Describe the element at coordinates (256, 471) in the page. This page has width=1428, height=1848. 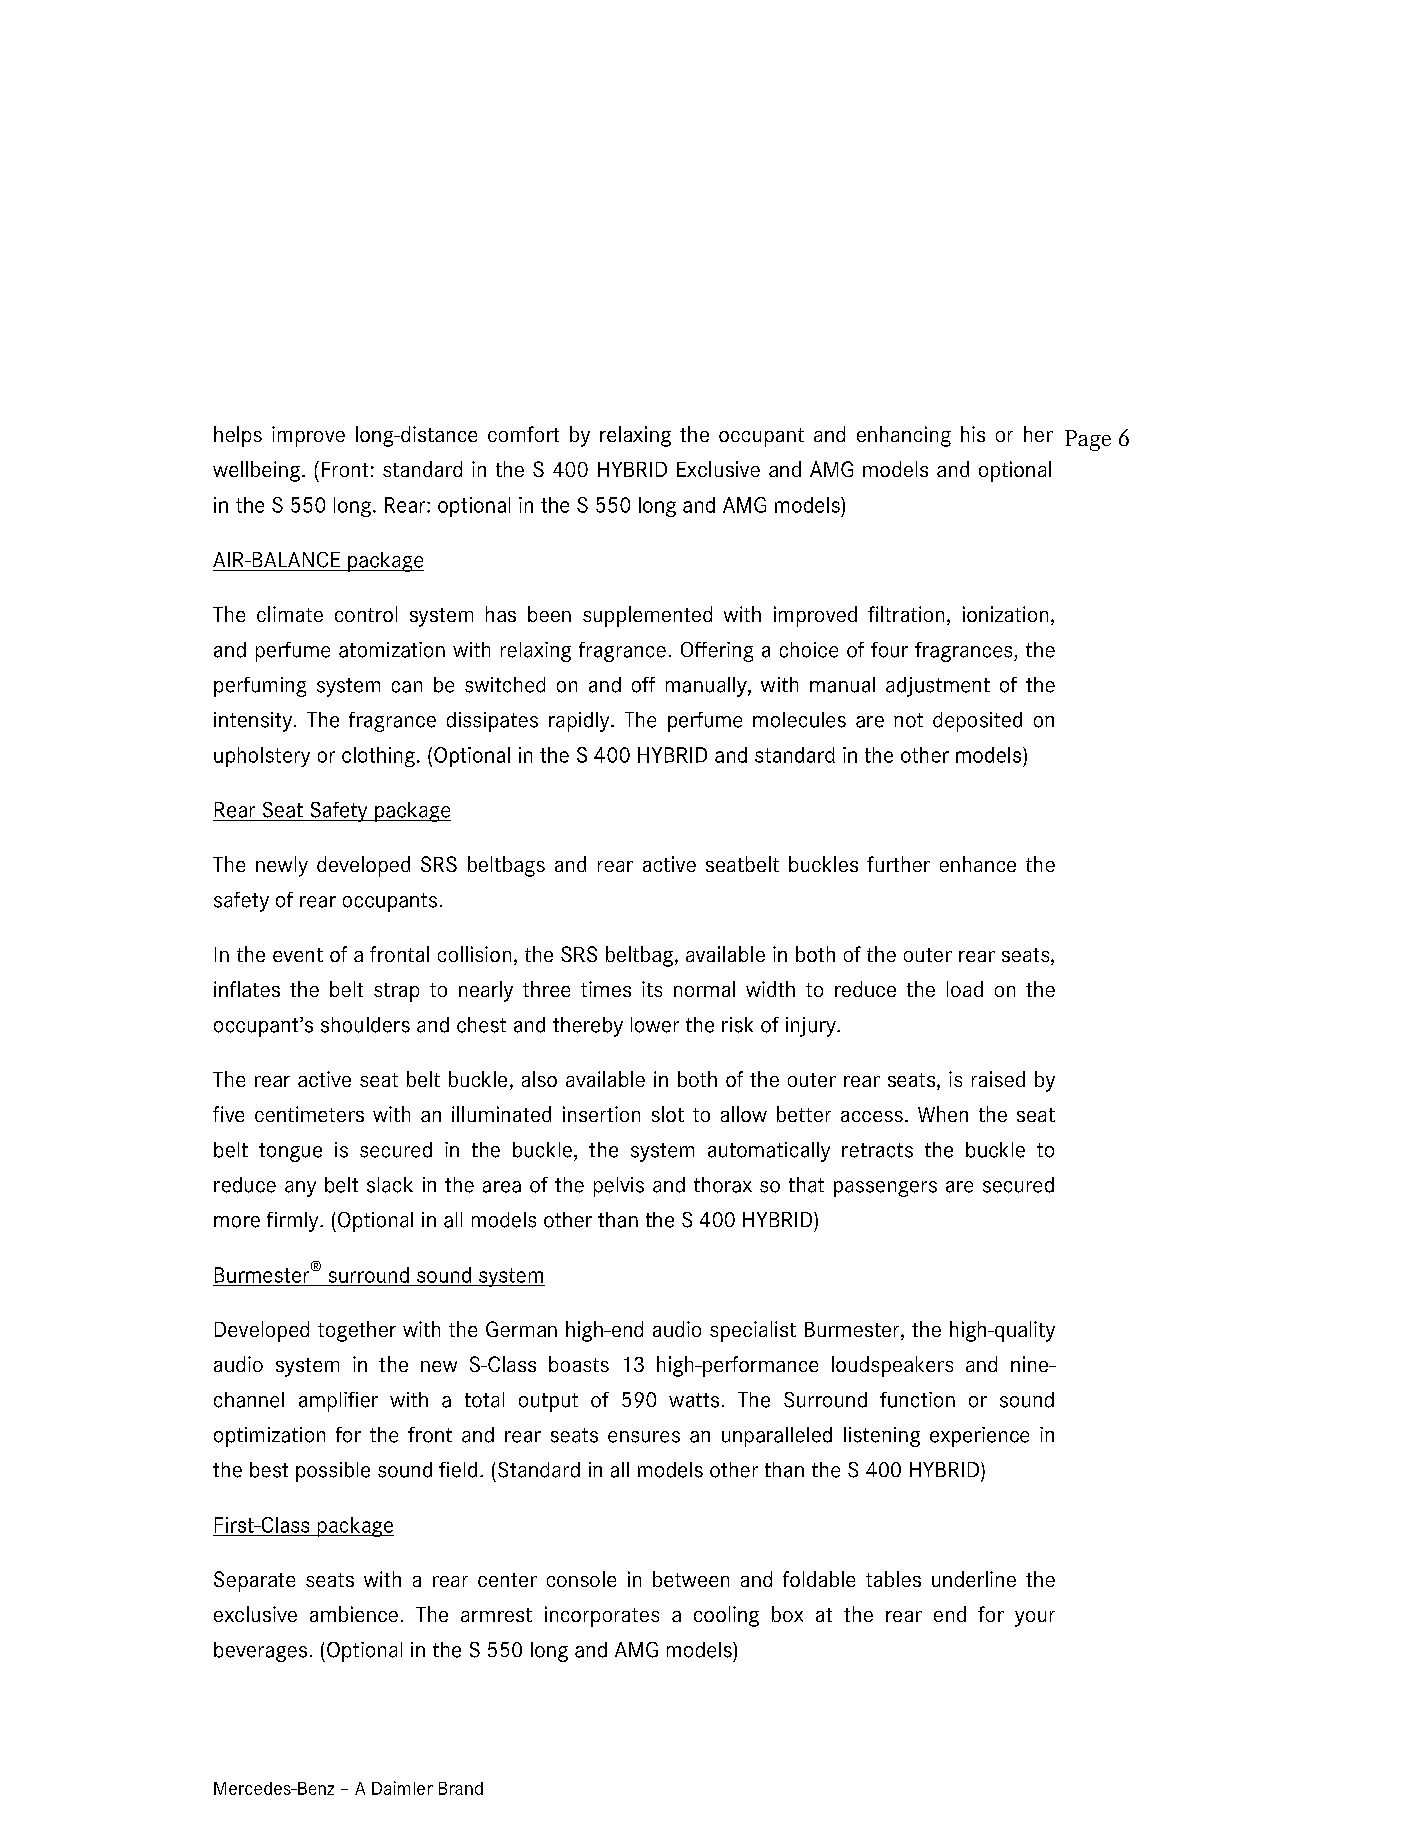
I see `wellbeing` at that location.
